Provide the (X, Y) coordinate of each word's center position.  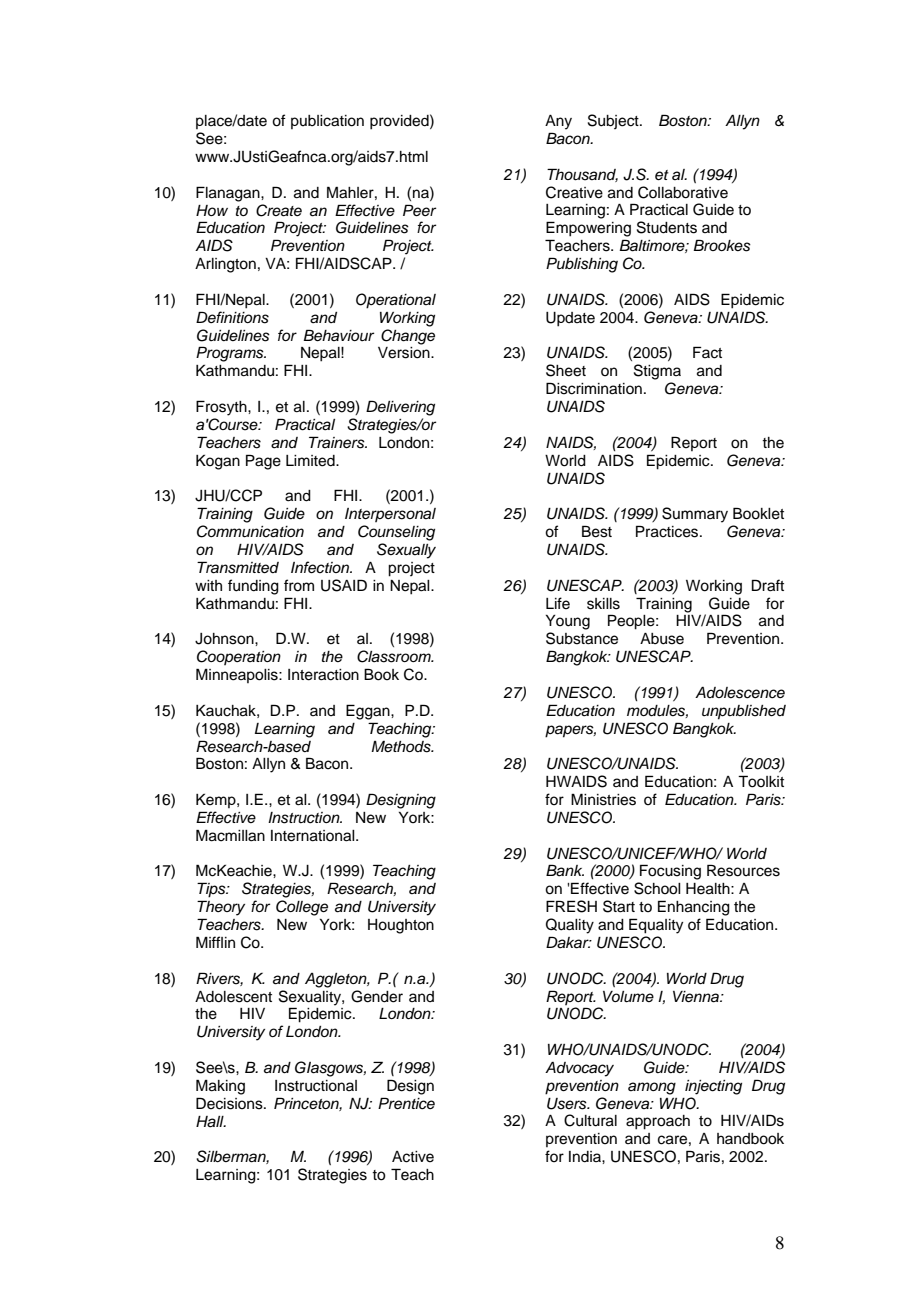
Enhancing (694, 908)
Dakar (568, 942)
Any (558, 122)
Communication (250, 531)
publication (327, 122)
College (302, 908)
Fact (707, 352)
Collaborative (683, 192)
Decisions (230, 1103)
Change (408, 337)
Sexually (406, 551)
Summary (695, 515)
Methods (402, 747)
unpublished (744, 712)
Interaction (323, 675)
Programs (231, 354)
